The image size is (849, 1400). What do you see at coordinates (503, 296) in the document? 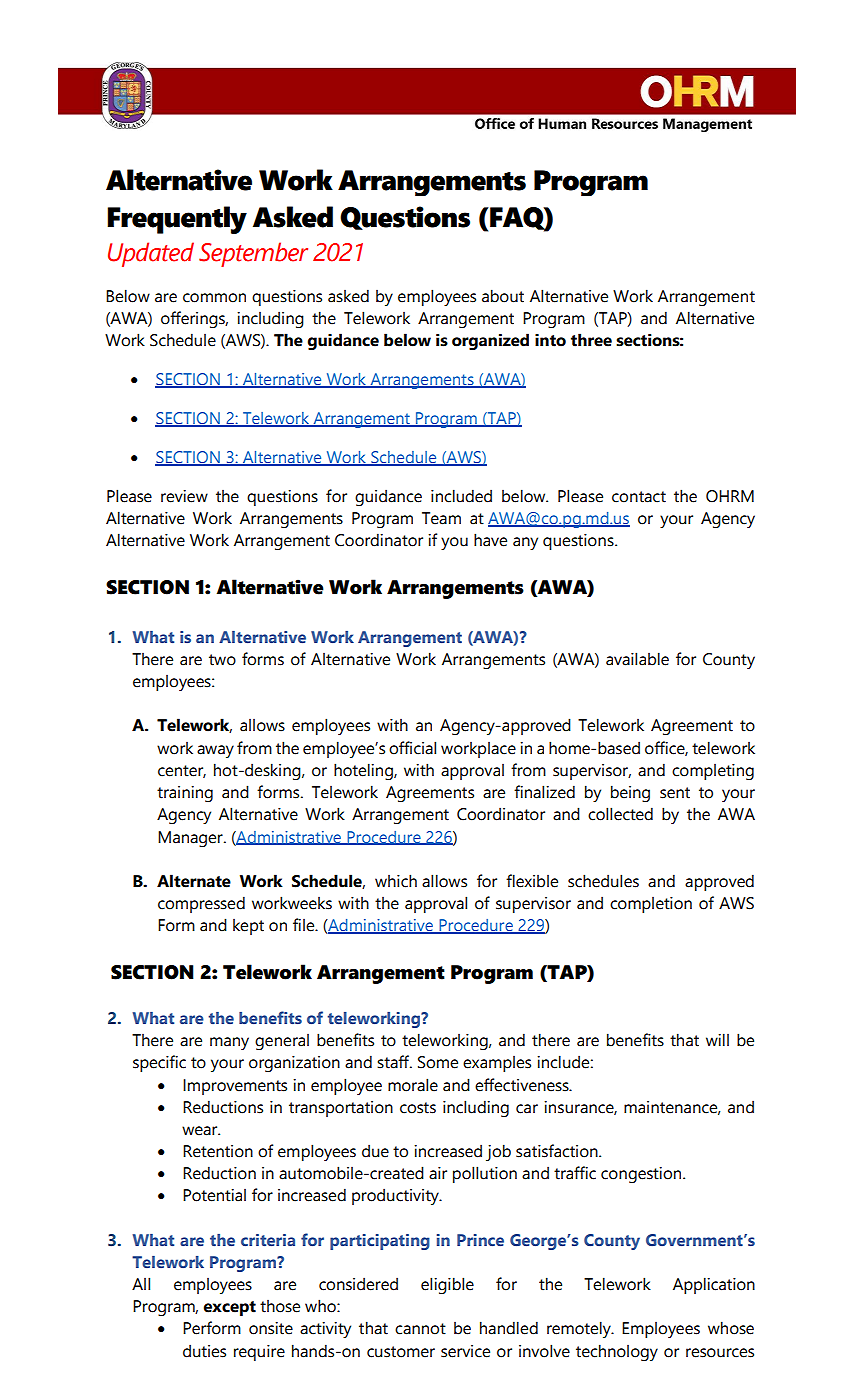
I see `about` at bounding box center [503, 296].
